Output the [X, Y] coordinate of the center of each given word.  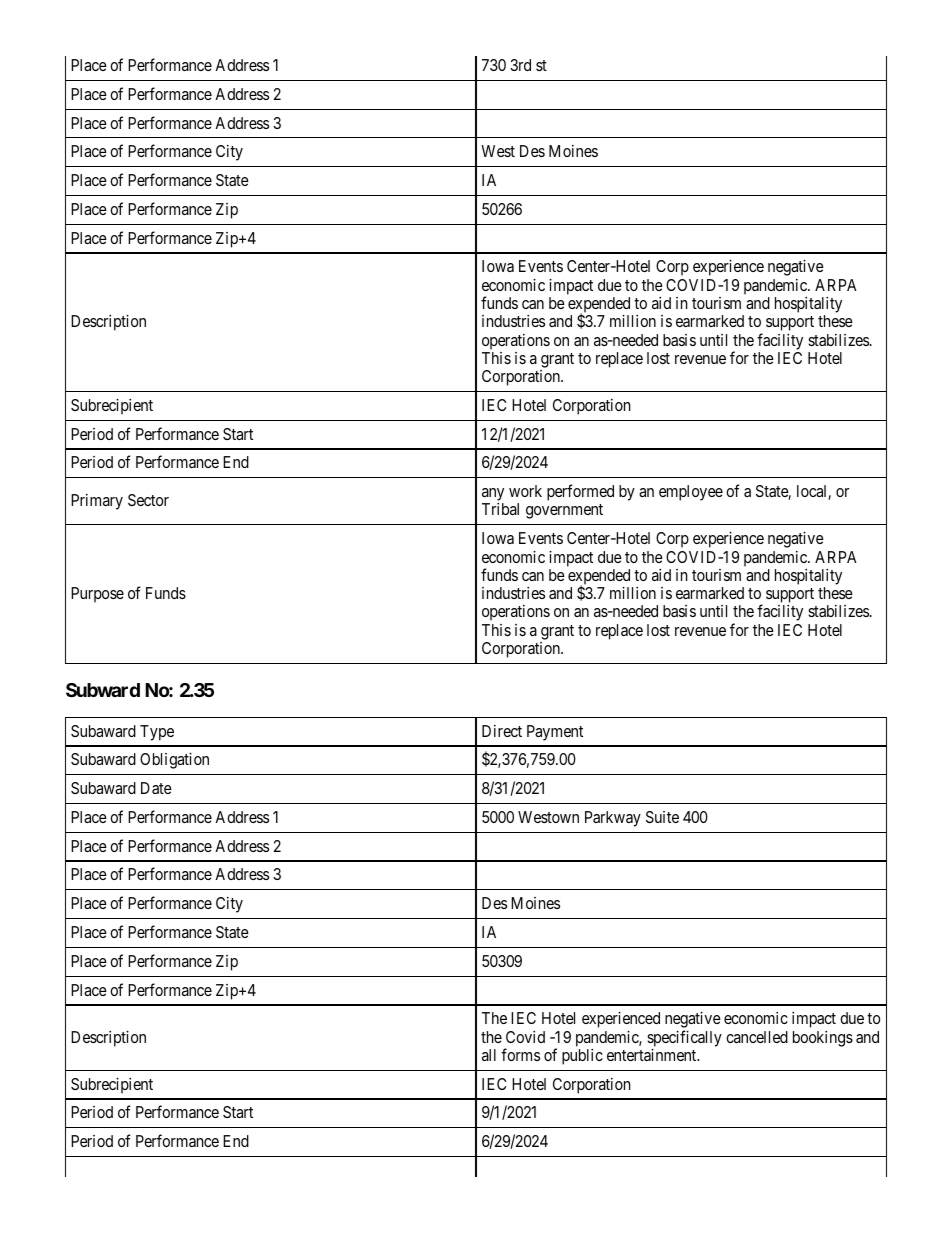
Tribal [500, 509]
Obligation [174, 761]
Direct [502, 731]
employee [691, 493]
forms [520, 1054]
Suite [662, 817]
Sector [148, 500]
